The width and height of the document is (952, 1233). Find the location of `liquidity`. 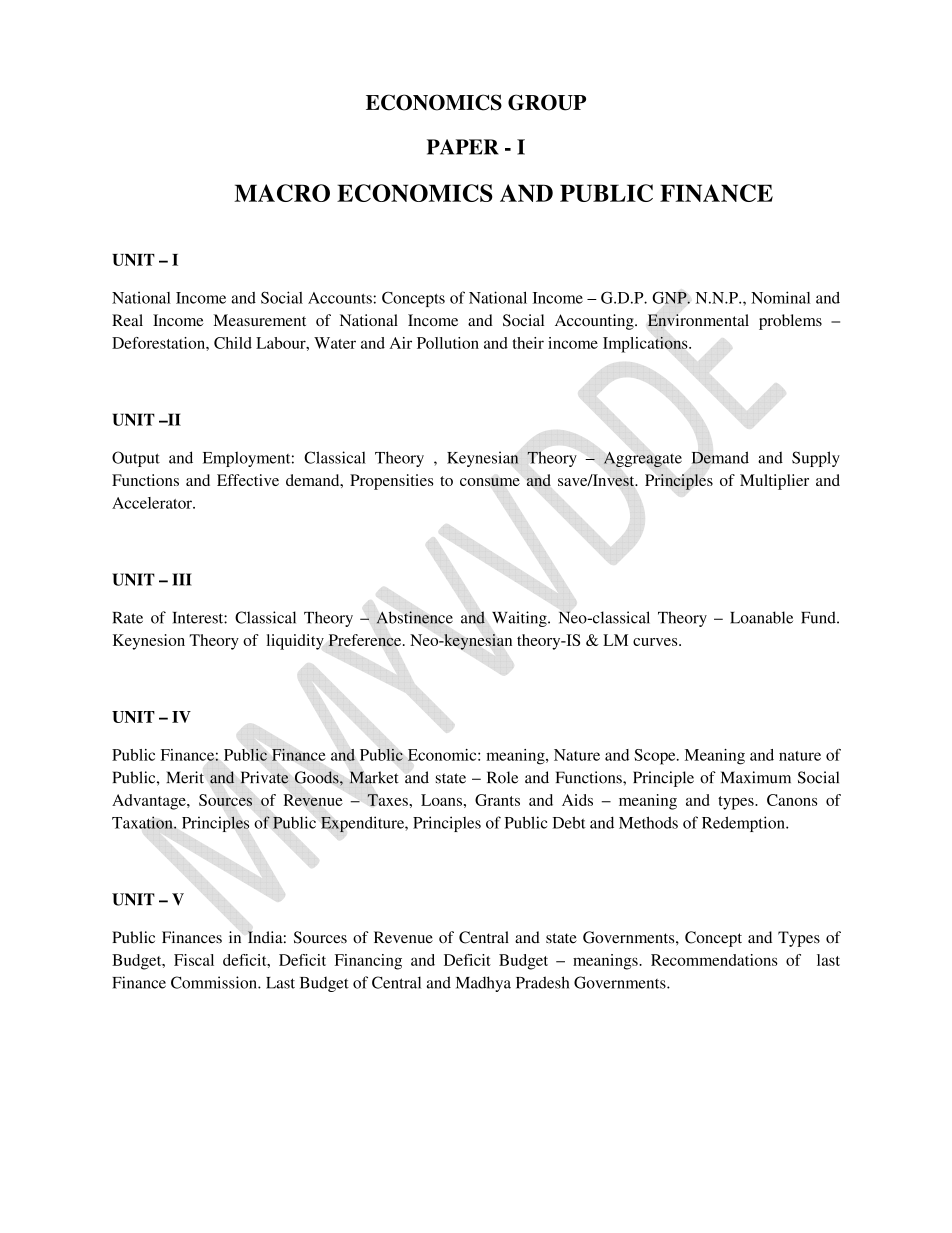

liquidity is located at coordinates (295, 642).
